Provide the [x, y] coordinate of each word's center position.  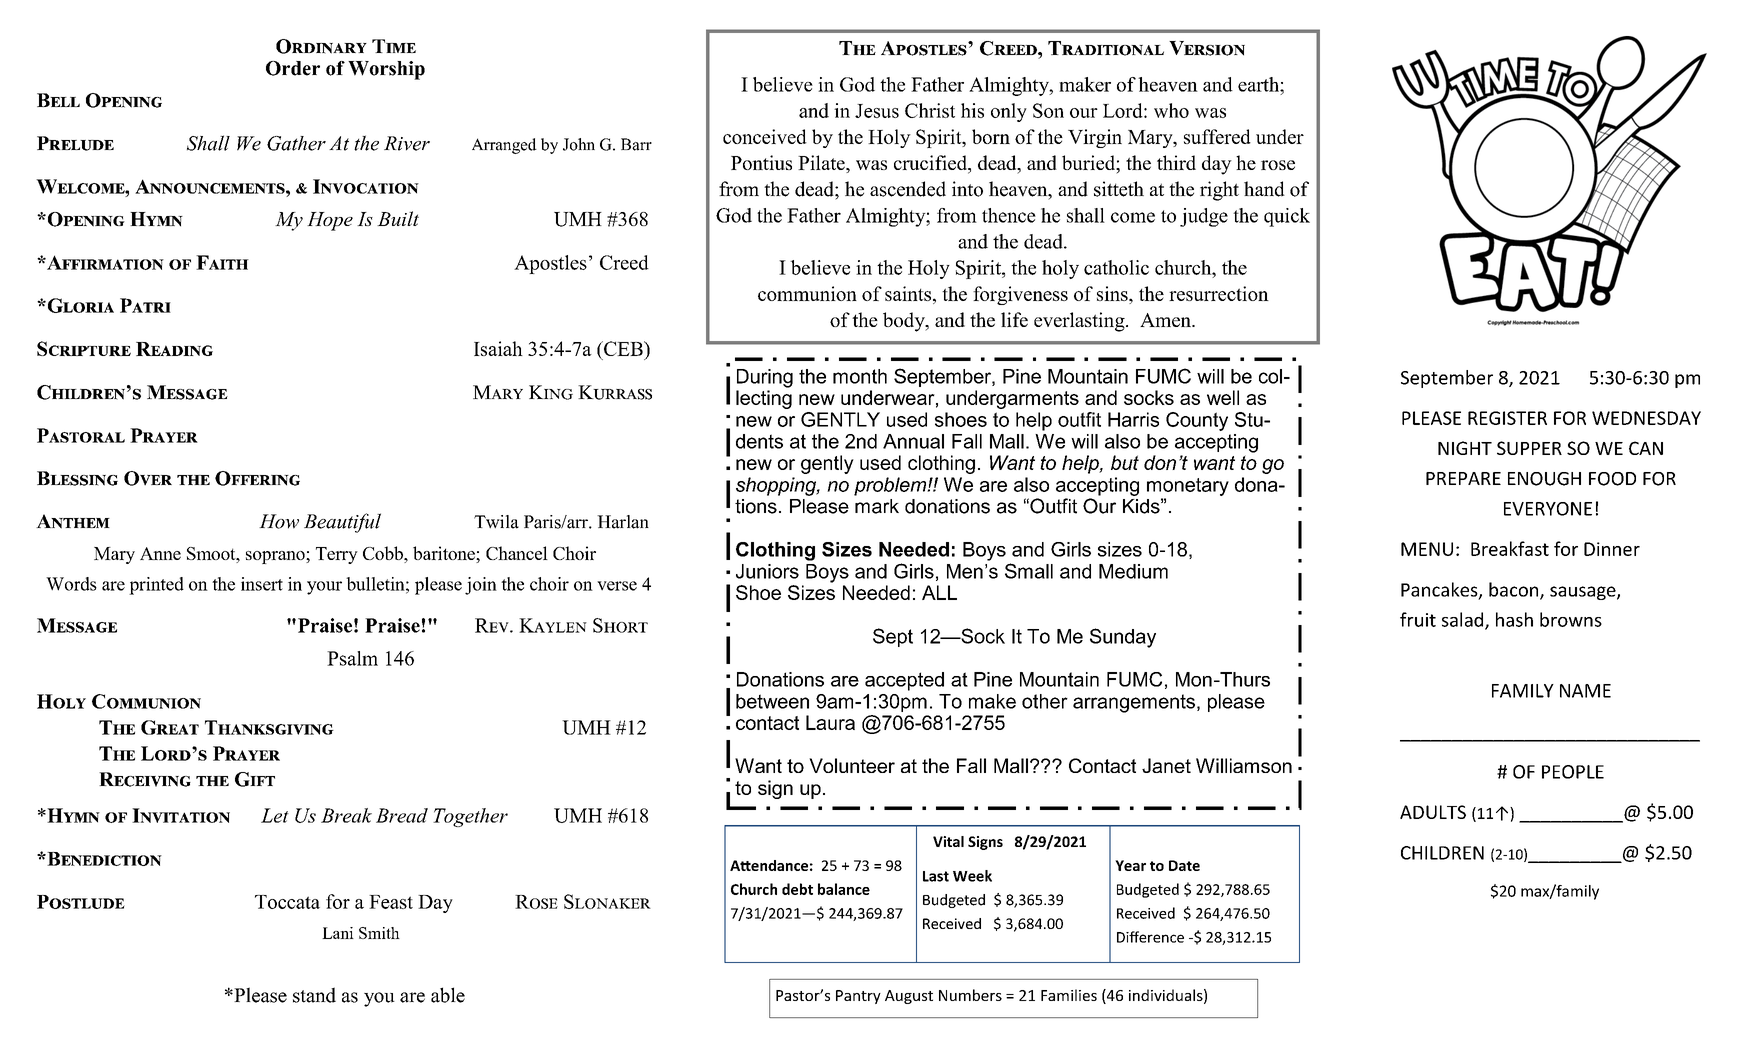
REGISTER [1507, 418]
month [860, 376]
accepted [904, 681]
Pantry [858, 997]
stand [314, 995]
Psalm [352, 658]
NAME [1585, 691]
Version [1207, 48]
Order [293, 68]
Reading [174, 349]
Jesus [877, 111]
